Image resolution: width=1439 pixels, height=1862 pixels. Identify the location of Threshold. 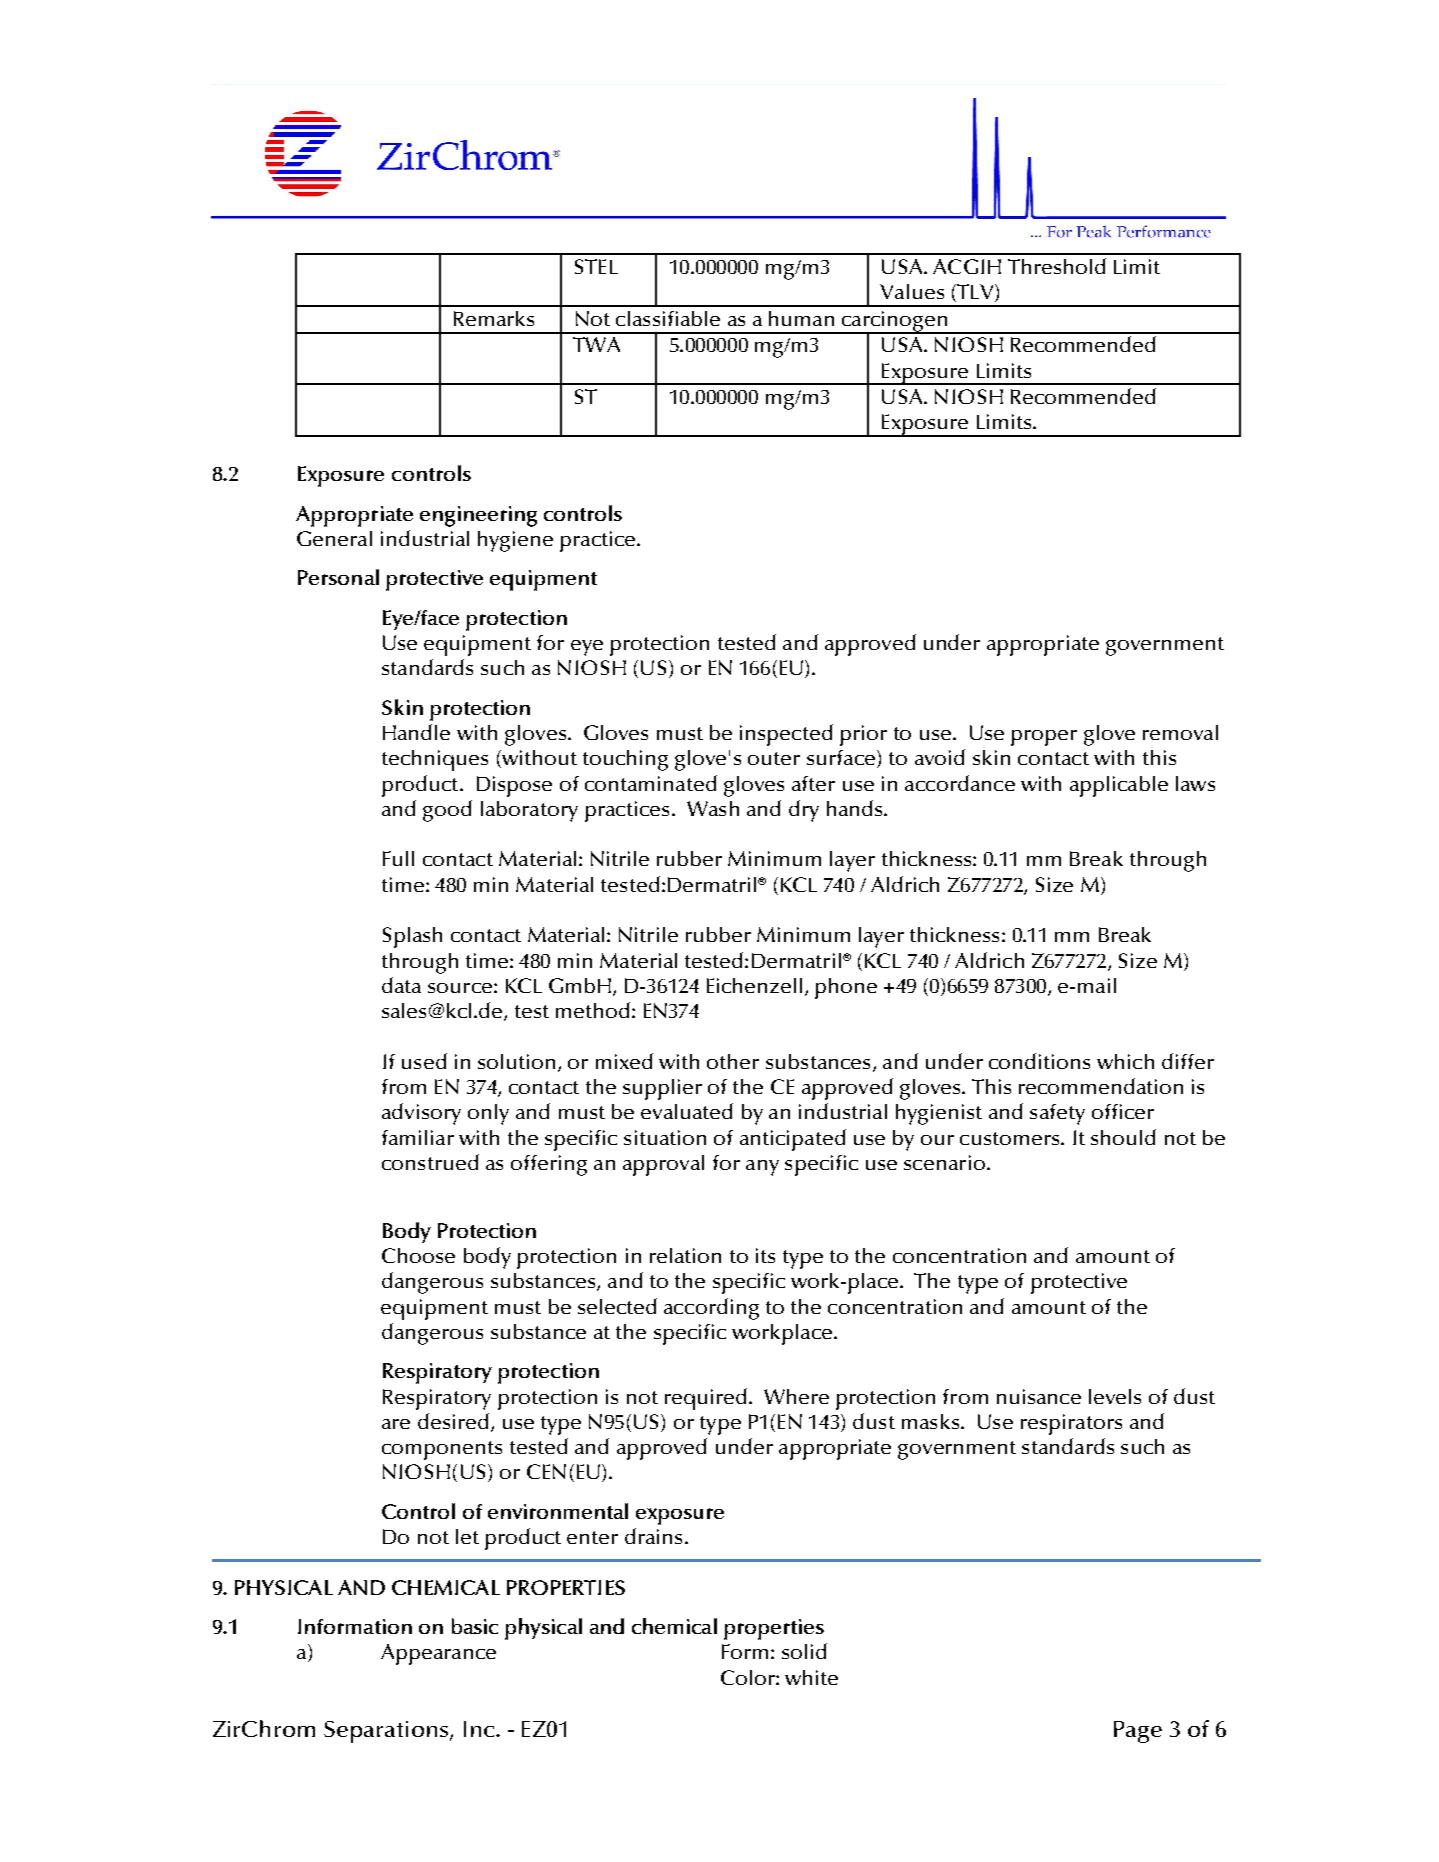
(1057, 266).
